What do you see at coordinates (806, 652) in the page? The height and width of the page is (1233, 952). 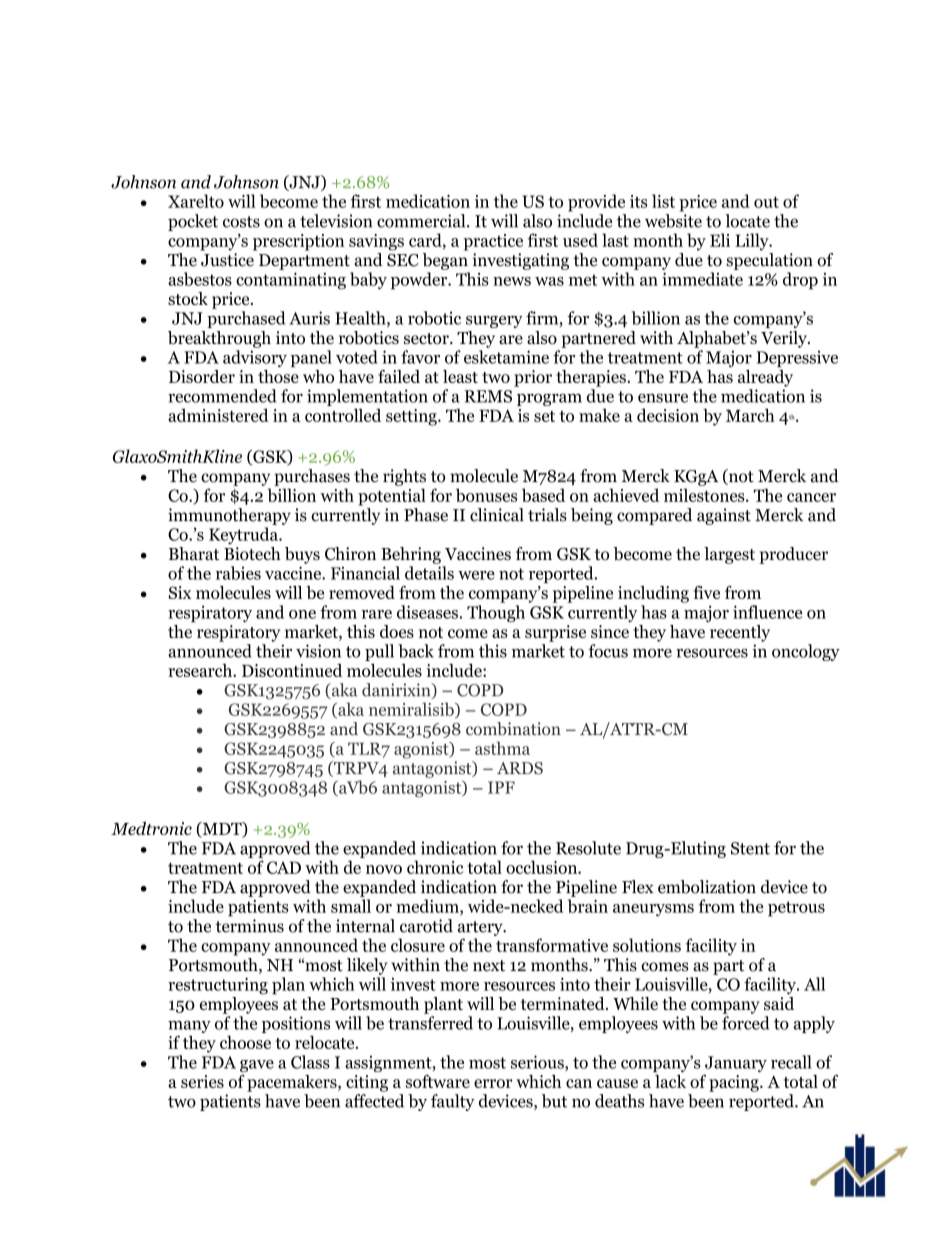 I see `oncology` at bounding box center [806, 652].
